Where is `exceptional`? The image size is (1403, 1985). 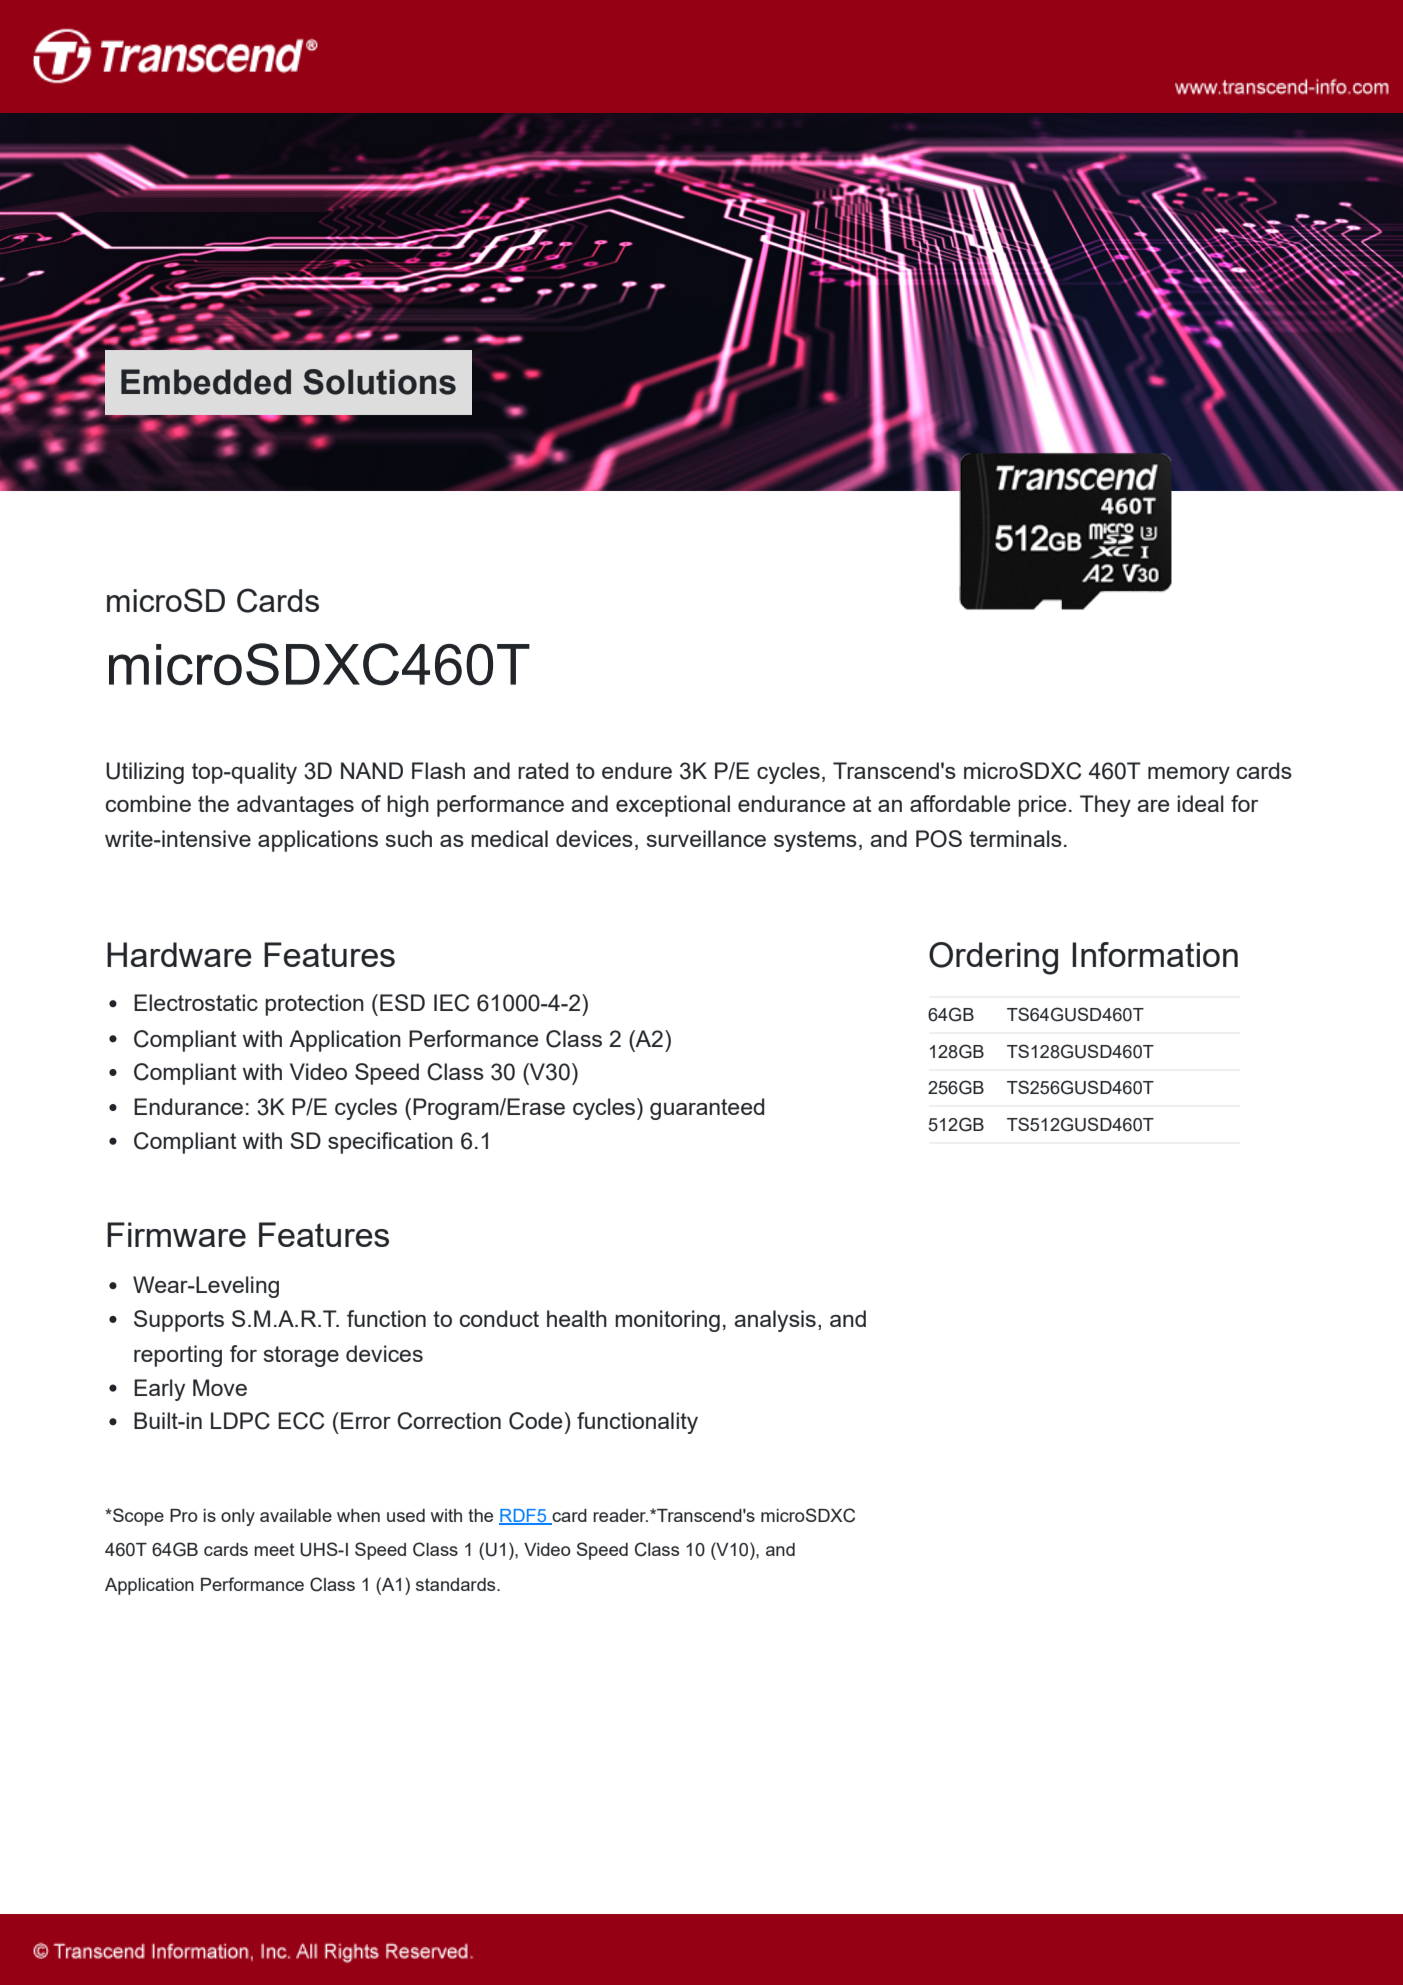
exceptional is located at coordinates (673, 806).
